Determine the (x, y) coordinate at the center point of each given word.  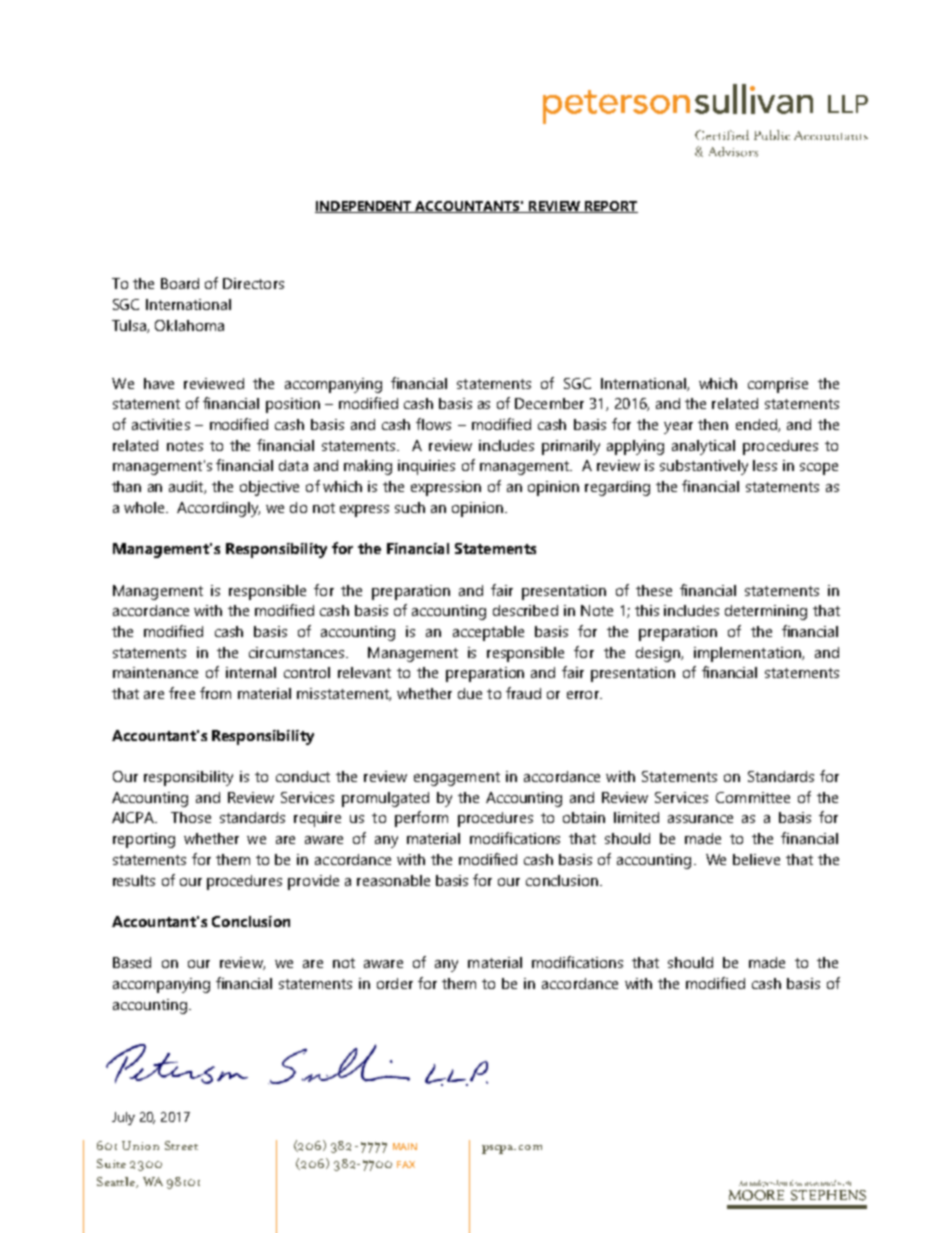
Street (181, 1145)
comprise (778, 385)
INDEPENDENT (364, 207)
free (182, 693)
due (470, 693)
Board (180, 283)
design (659, 654)
